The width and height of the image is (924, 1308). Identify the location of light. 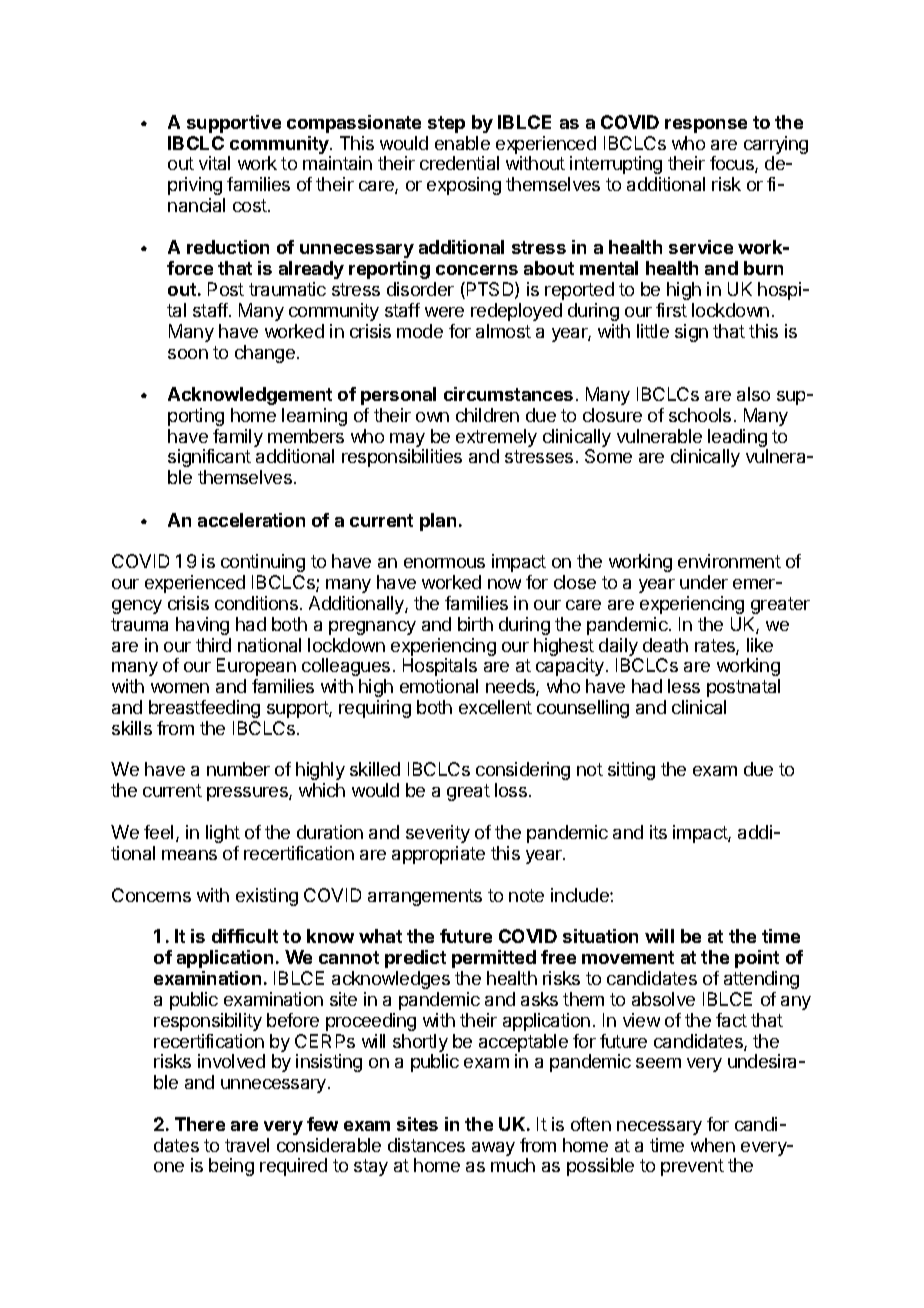
(223, 834).
